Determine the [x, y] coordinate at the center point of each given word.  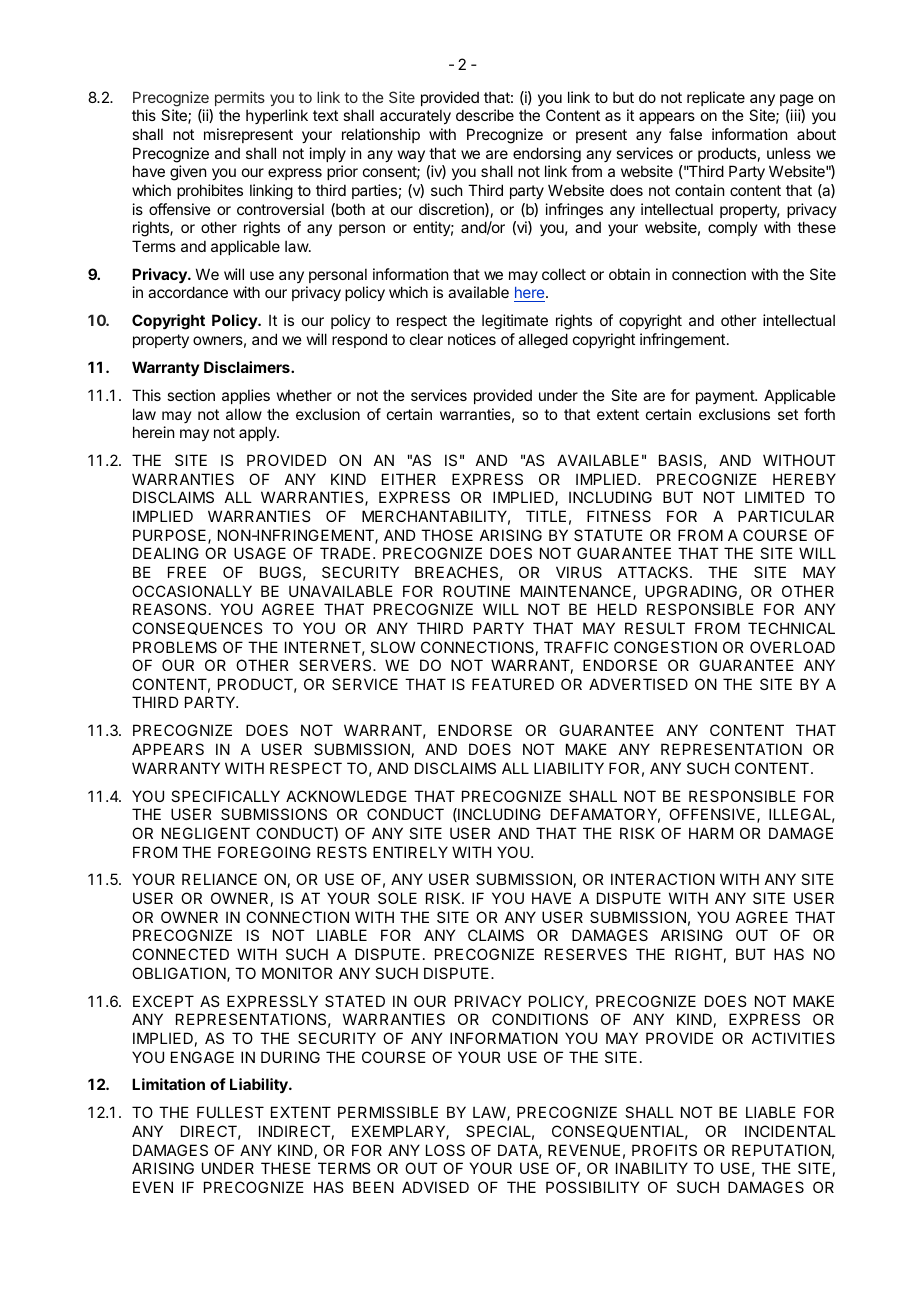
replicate [716, 98]
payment [726, 397]
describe [485, 115]
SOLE [397, 898]
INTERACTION [663, 879]
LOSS [445, 1150]
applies [246, 396]
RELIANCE [219, 879]
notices [472, 339]
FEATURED [513, 684]
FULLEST [230, 1112]
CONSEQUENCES [197, 628]
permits [240, 98]
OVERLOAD [792, 647]
